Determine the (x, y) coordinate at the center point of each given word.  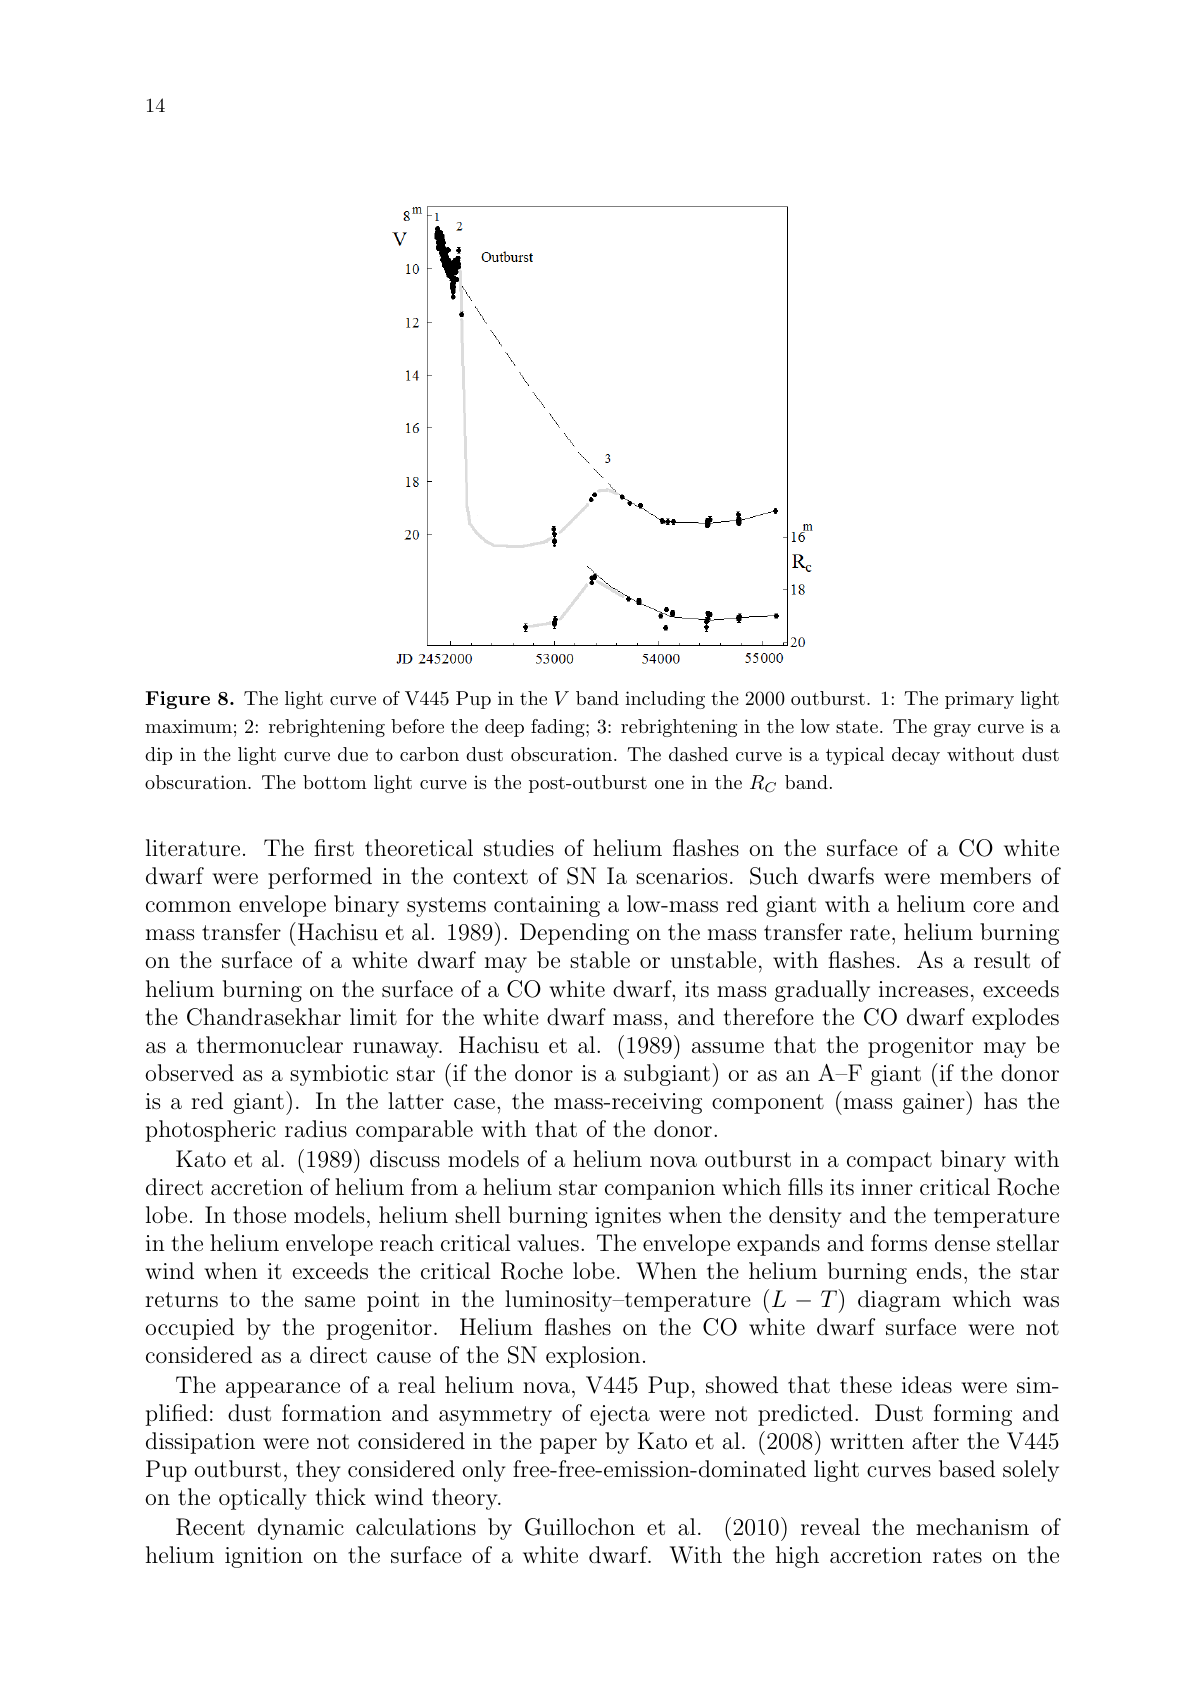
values (548, 1243)
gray (952, 730)
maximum (188, 726)
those (259, 1215)
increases (923, 989)
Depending (574, 934)
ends (938, 1271)
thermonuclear (270, 1045)
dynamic (301, 1529)
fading (559, 728)
